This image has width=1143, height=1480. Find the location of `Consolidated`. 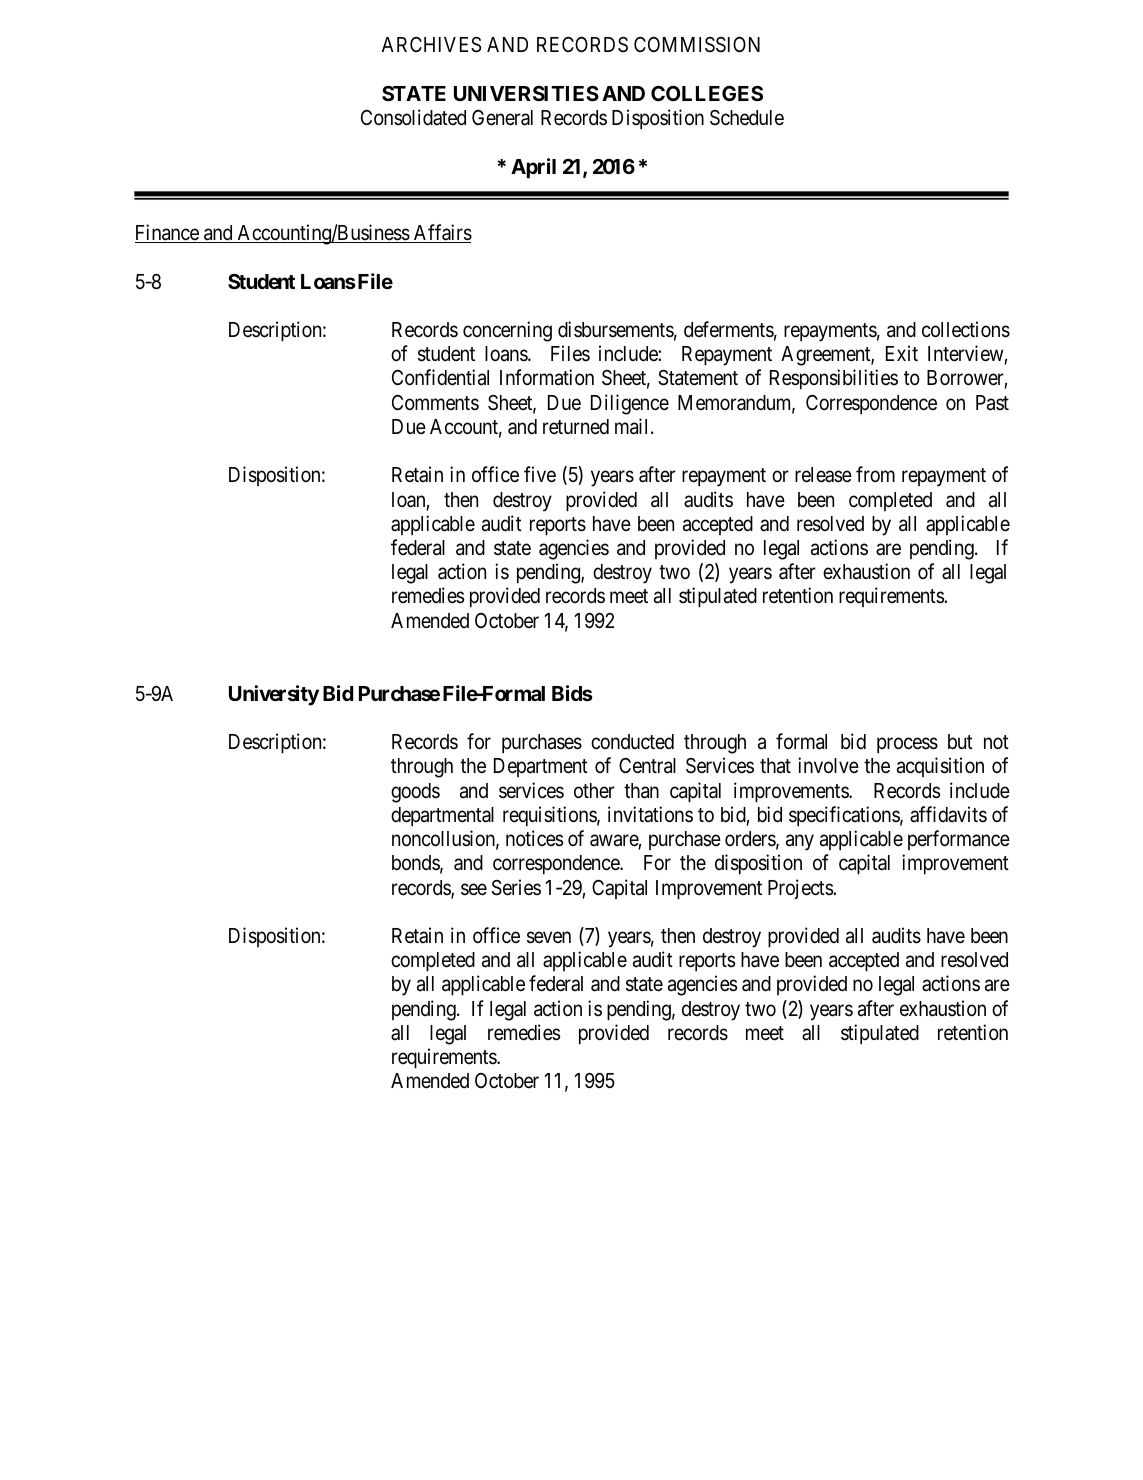

Consolidated is located at coordinates (413, 117).
